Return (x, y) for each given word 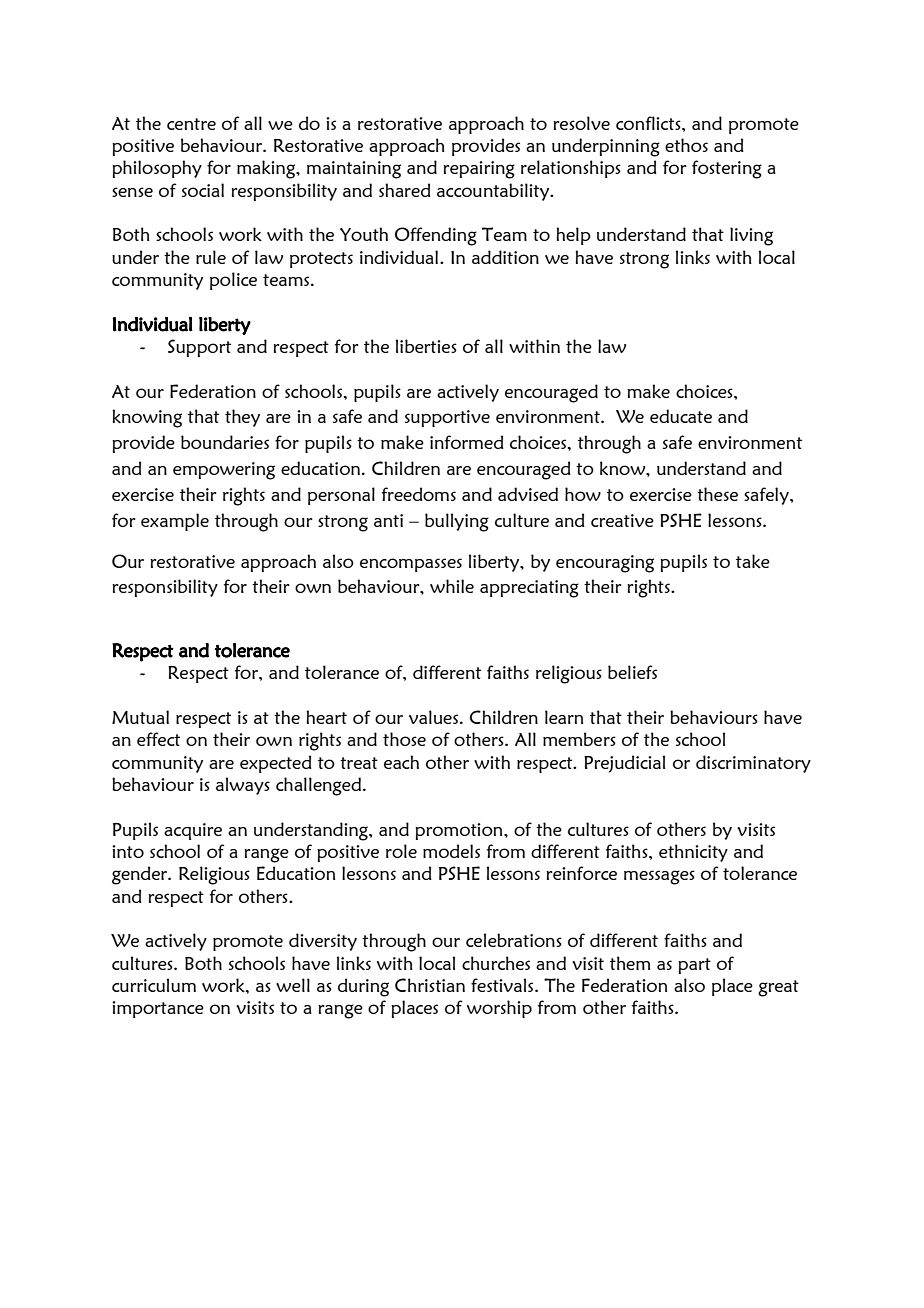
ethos (686, 145)
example (175, 522)
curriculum (154, 985)
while (452, 586)
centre (191, 124)
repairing (479, 170)
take (753, 561)
